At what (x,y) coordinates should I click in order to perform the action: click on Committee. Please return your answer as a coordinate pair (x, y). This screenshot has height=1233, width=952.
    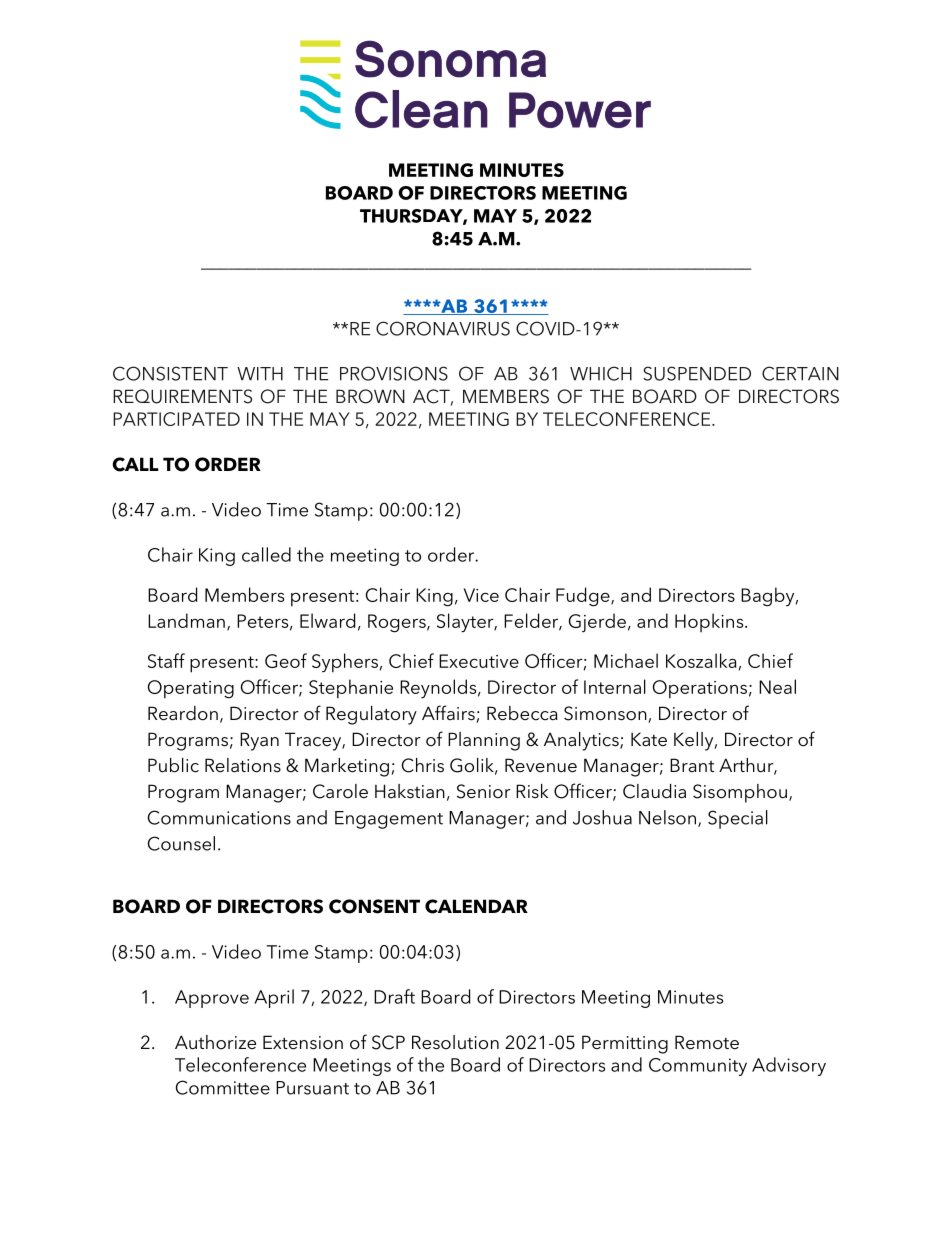
    Looking at the image, I should click on (223, 1087).
